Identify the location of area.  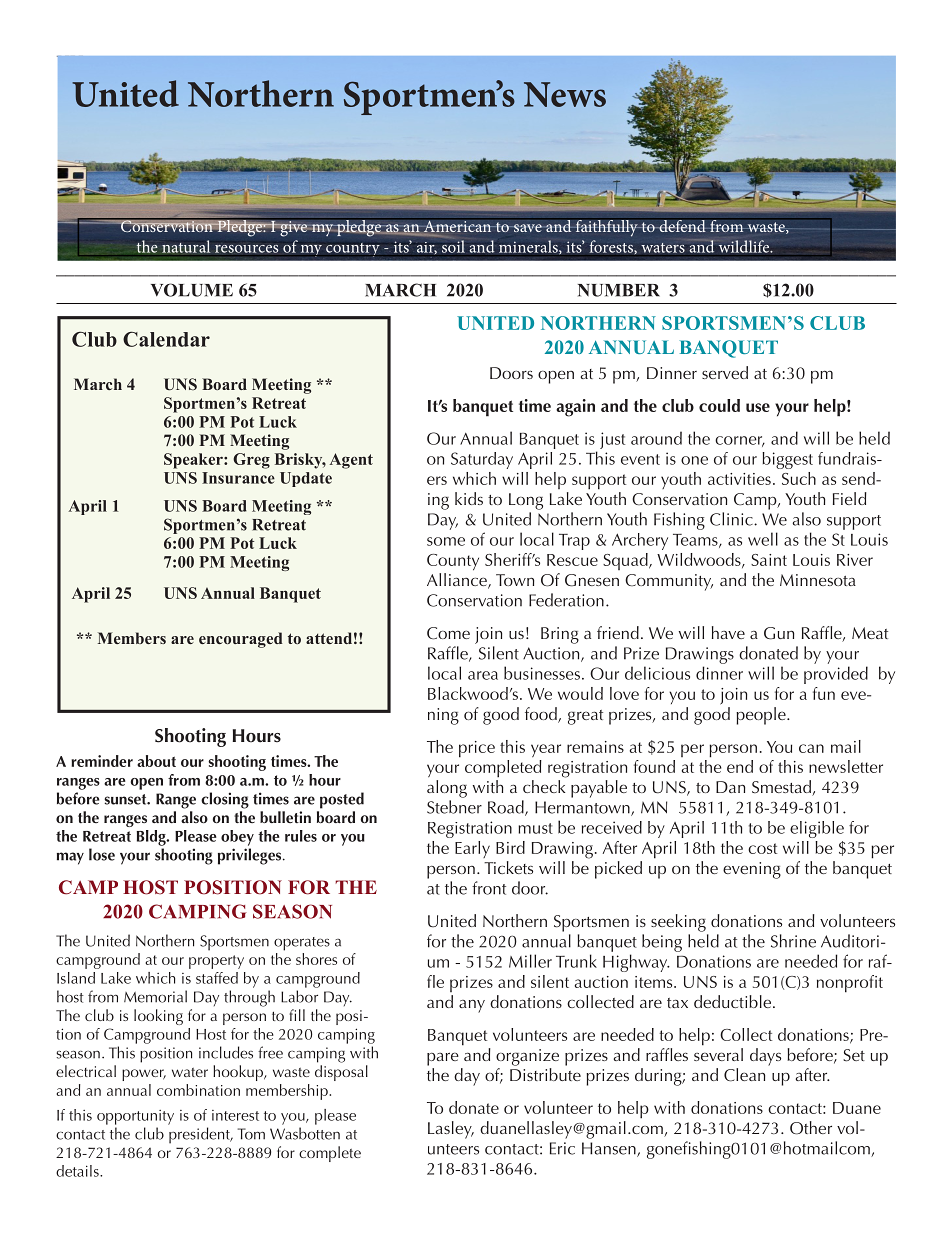
(483, 675).
